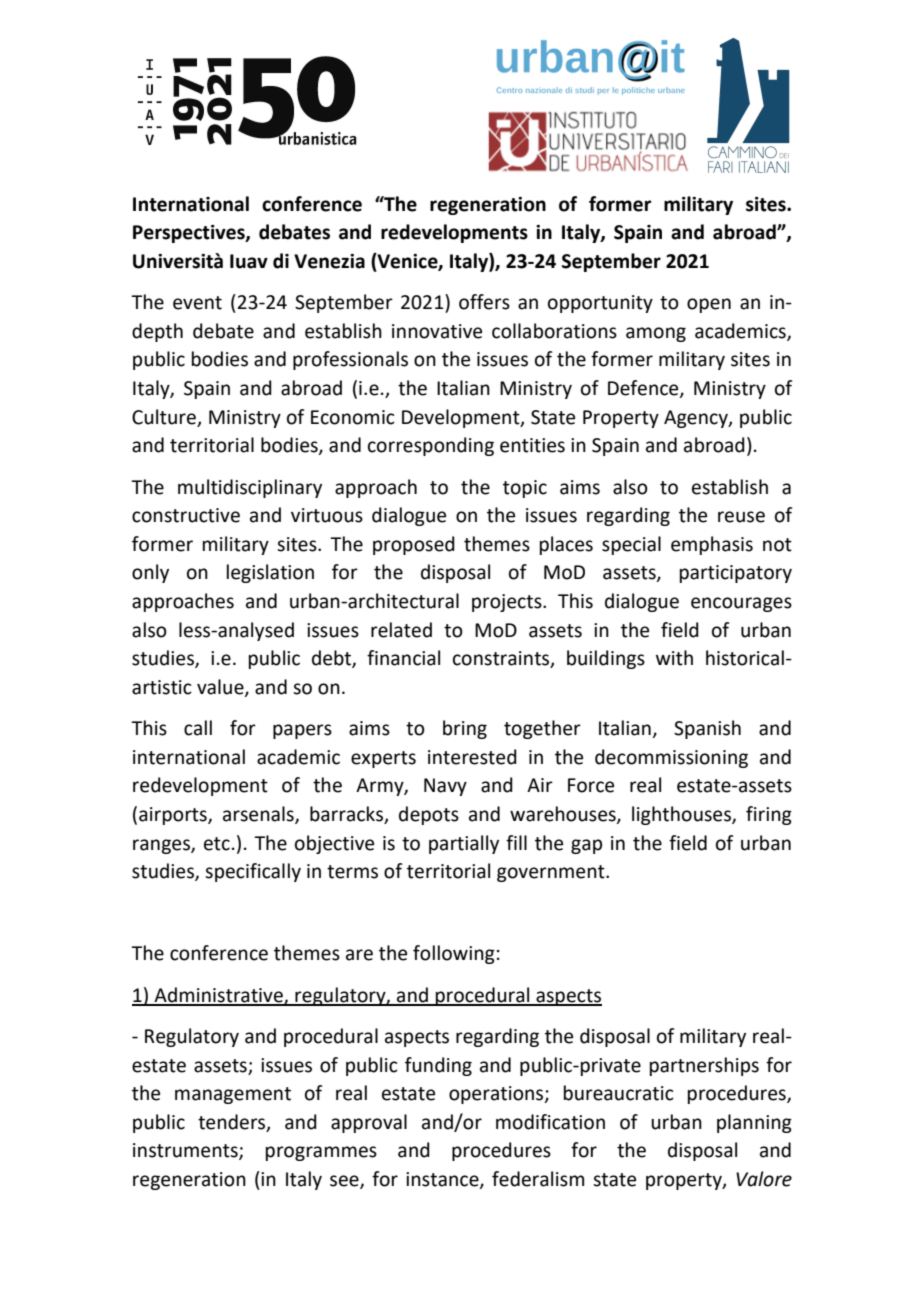 This screenshot has width=924, height=1308. Describe the element at coordinates (186, 1151) in the screenshot. I see `instruments` at that location.
